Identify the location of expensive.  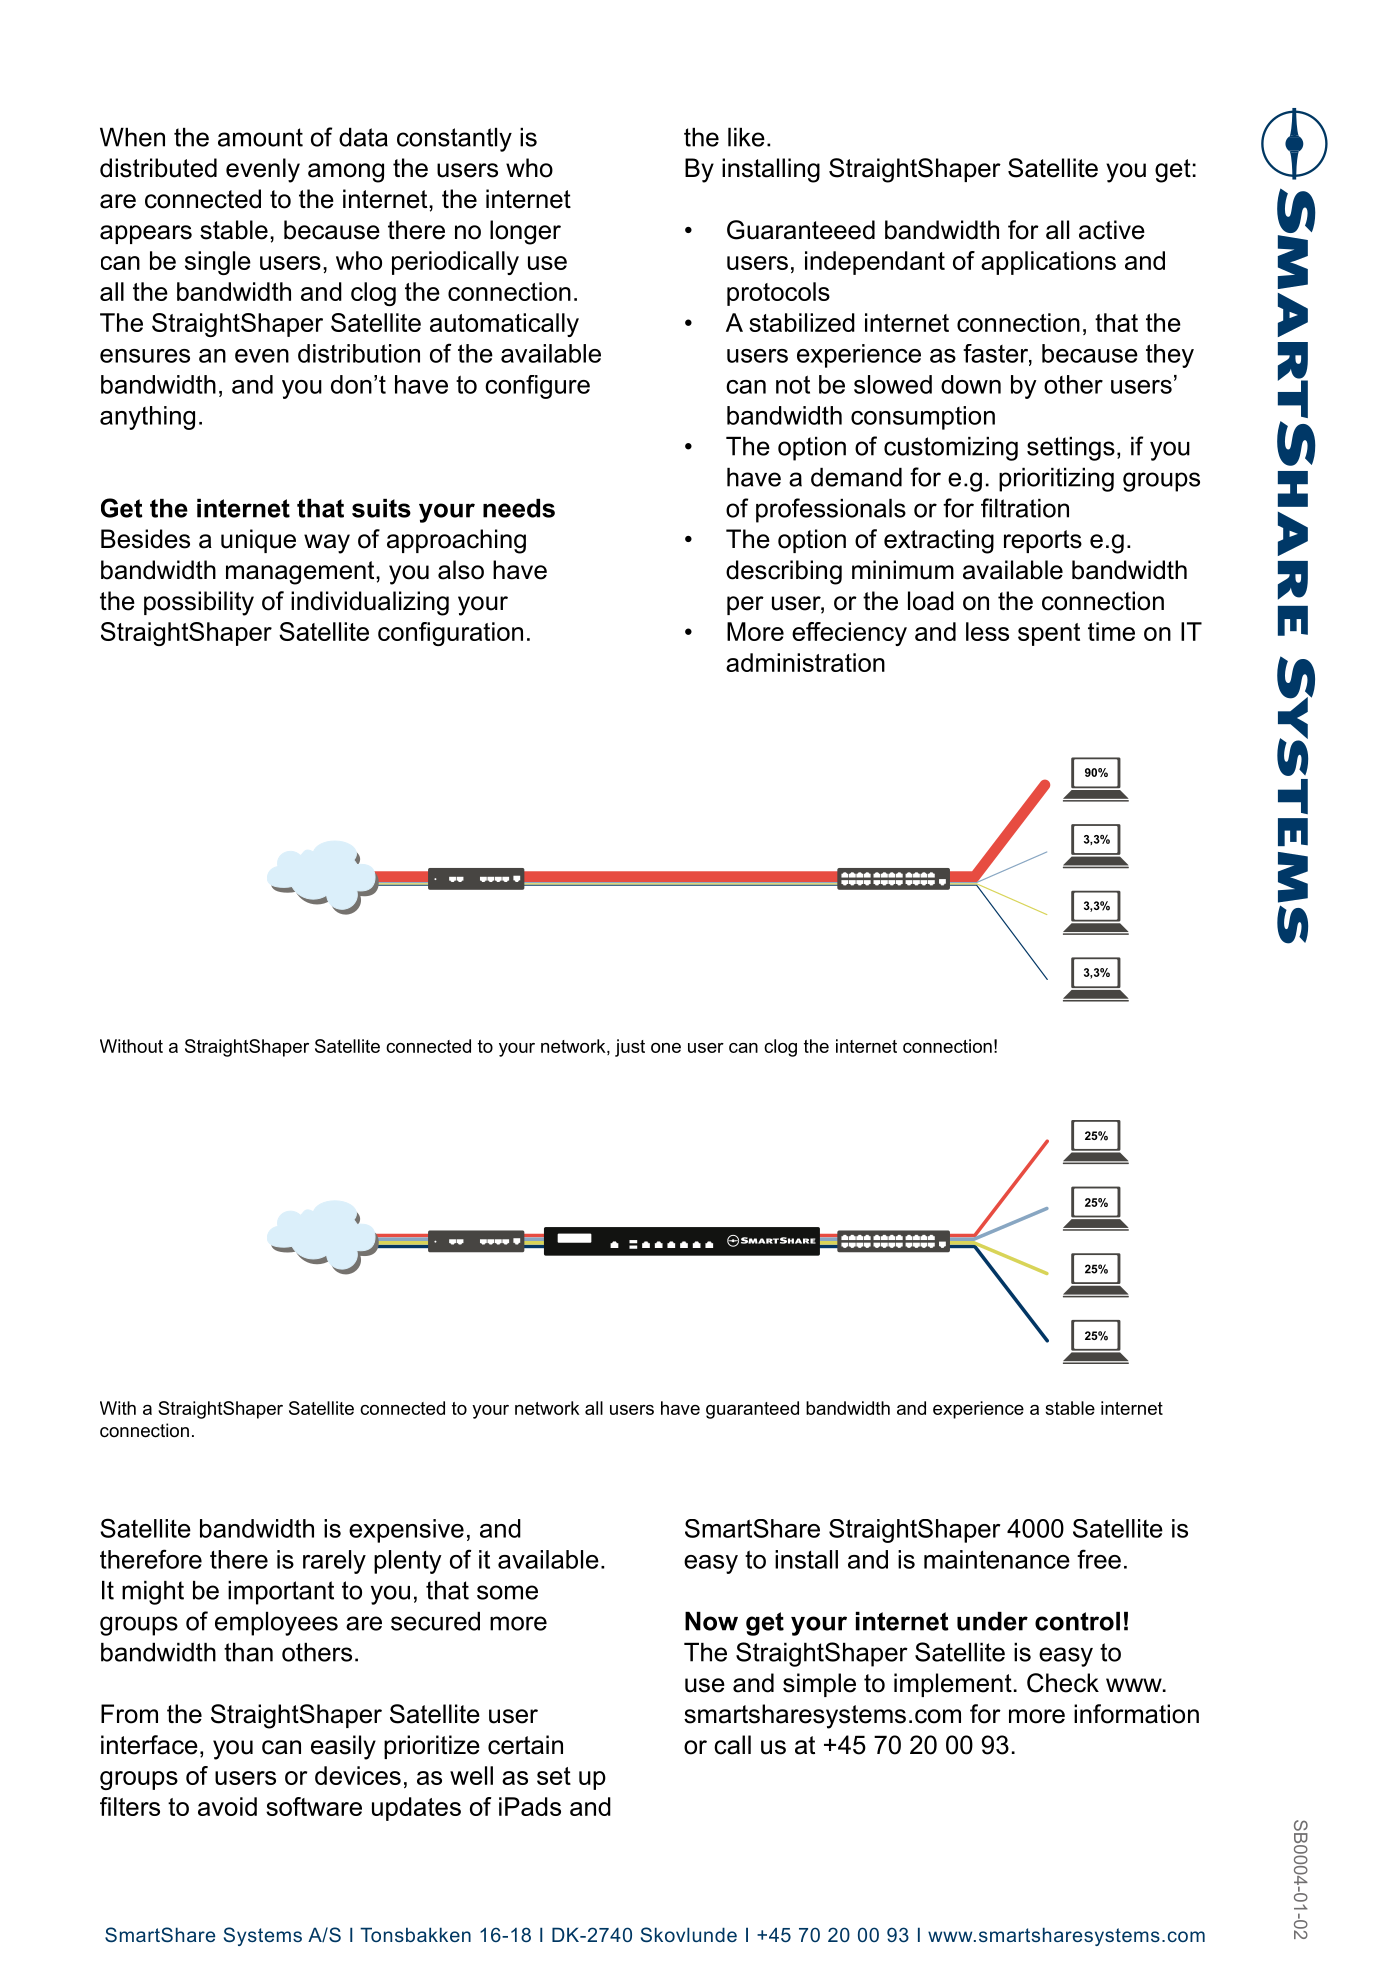
(406, 1531).
